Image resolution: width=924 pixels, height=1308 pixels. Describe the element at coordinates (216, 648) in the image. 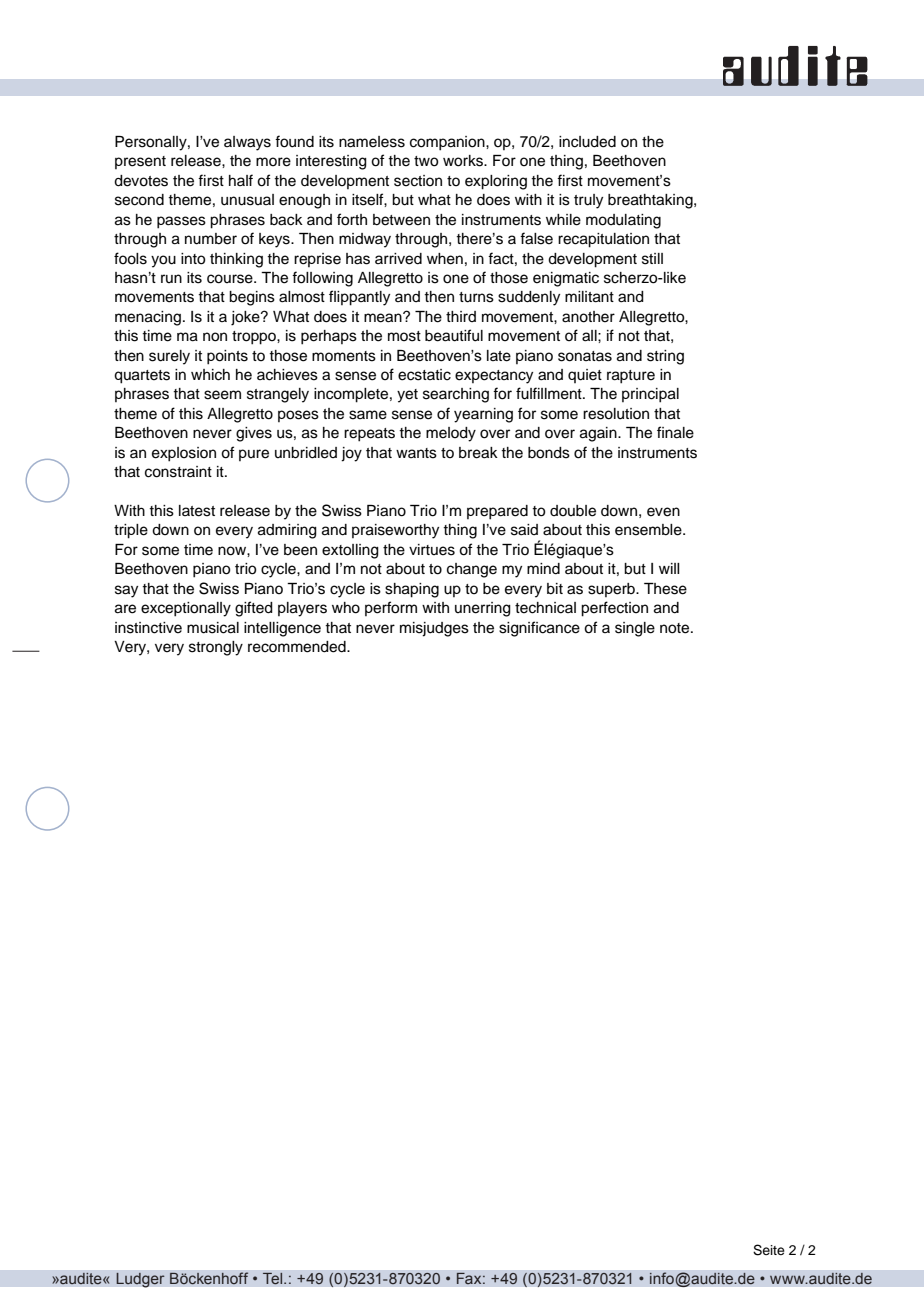

I see `strongly` at that location.
